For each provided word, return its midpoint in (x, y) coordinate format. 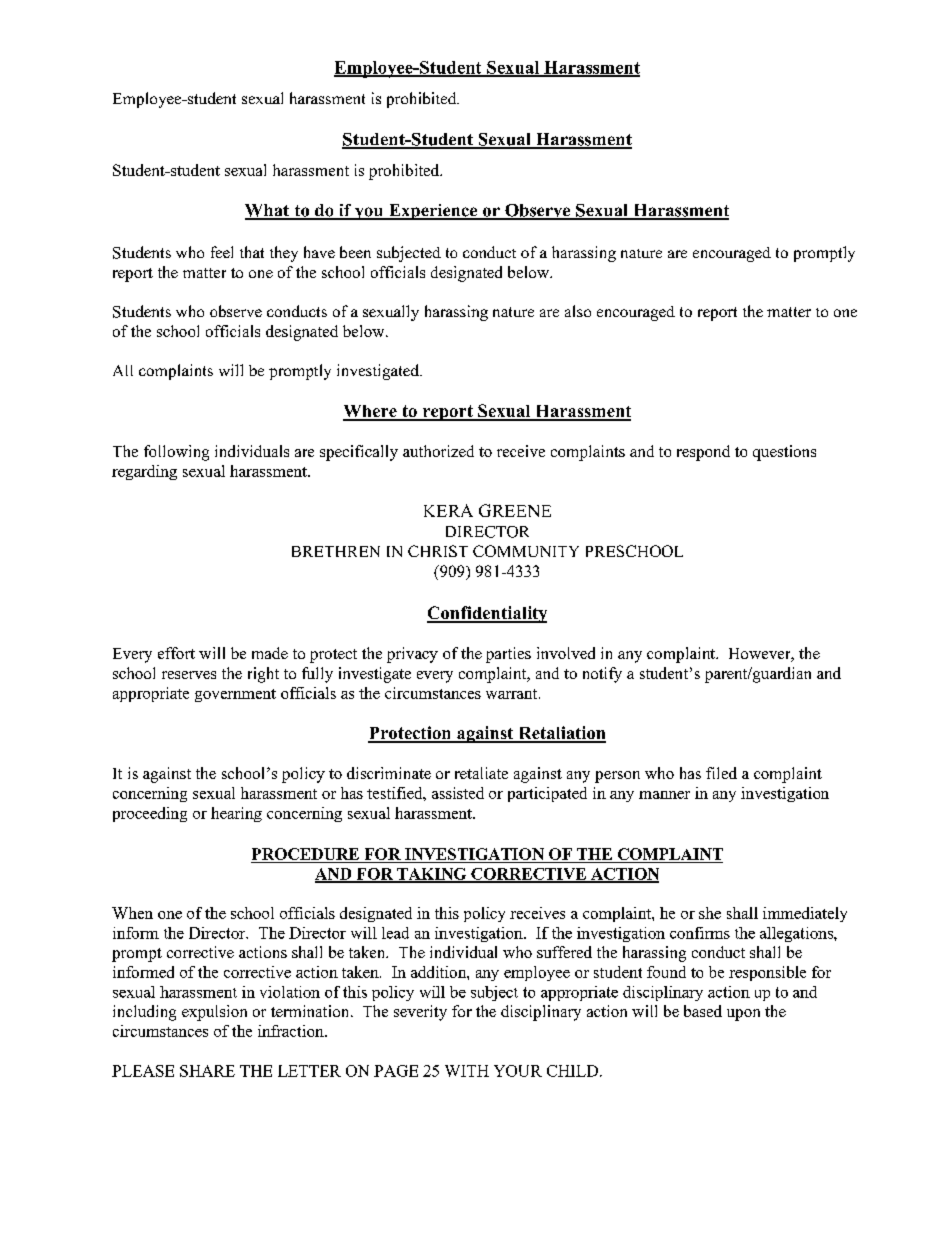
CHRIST (438, 551)
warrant (513, 694)
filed (721, 773)
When (132, 913)
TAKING (432, 875)
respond (703, 453)
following (176, 453)
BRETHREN (336, 551)
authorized (438, 451)
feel (222, 252)
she (710, 913)
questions (784, 453)
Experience (433, 212)
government (235, 695)
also (578, 311)
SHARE (207, 1071)
